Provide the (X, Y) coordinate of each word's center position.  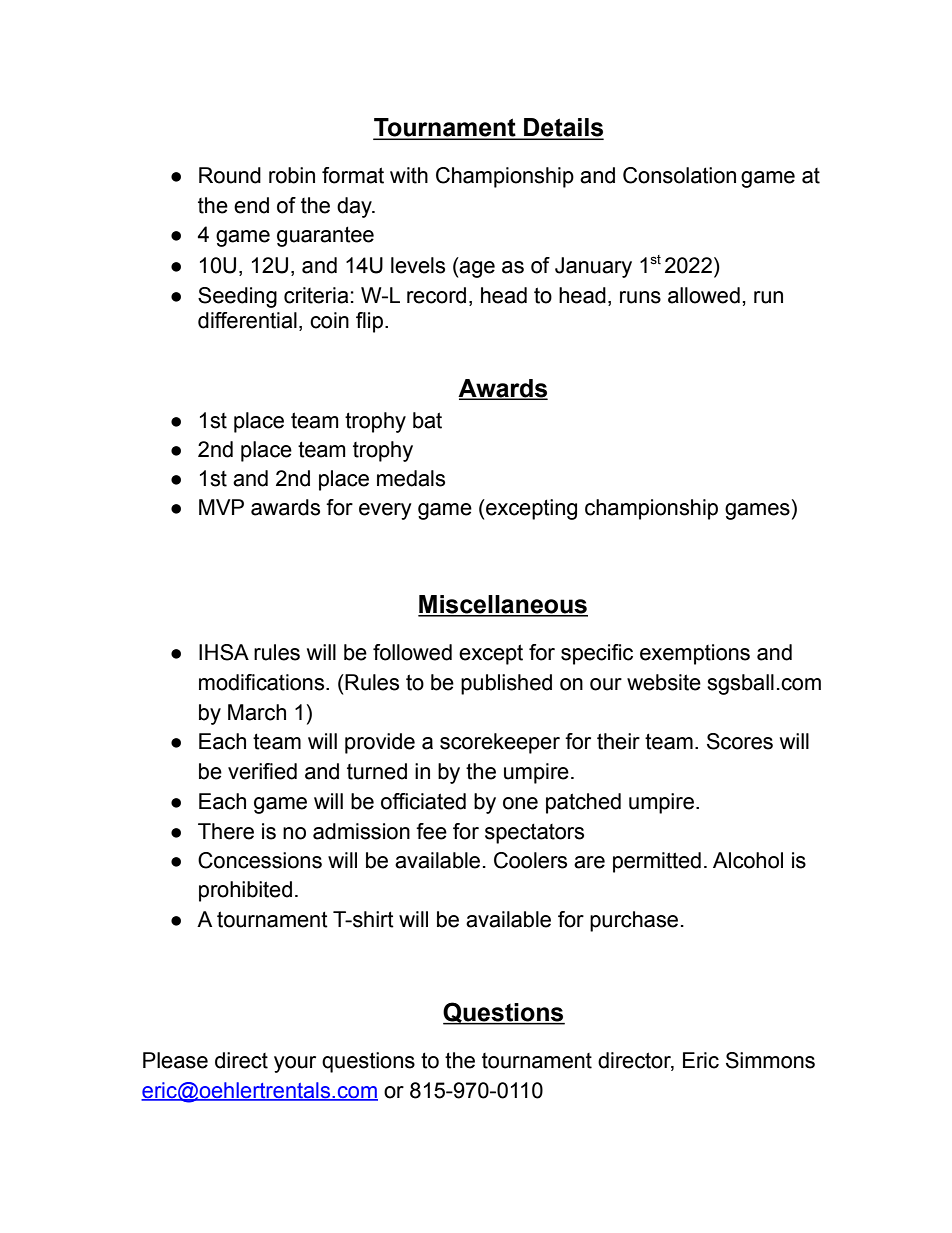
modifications (263, 682)
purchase (634, 921)
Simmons (770, 1060)
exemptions (695, 654)
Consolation (679, 175)
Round (230, 175)
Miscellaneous (503, 605)
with (409, 175)
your (295, 1064)
